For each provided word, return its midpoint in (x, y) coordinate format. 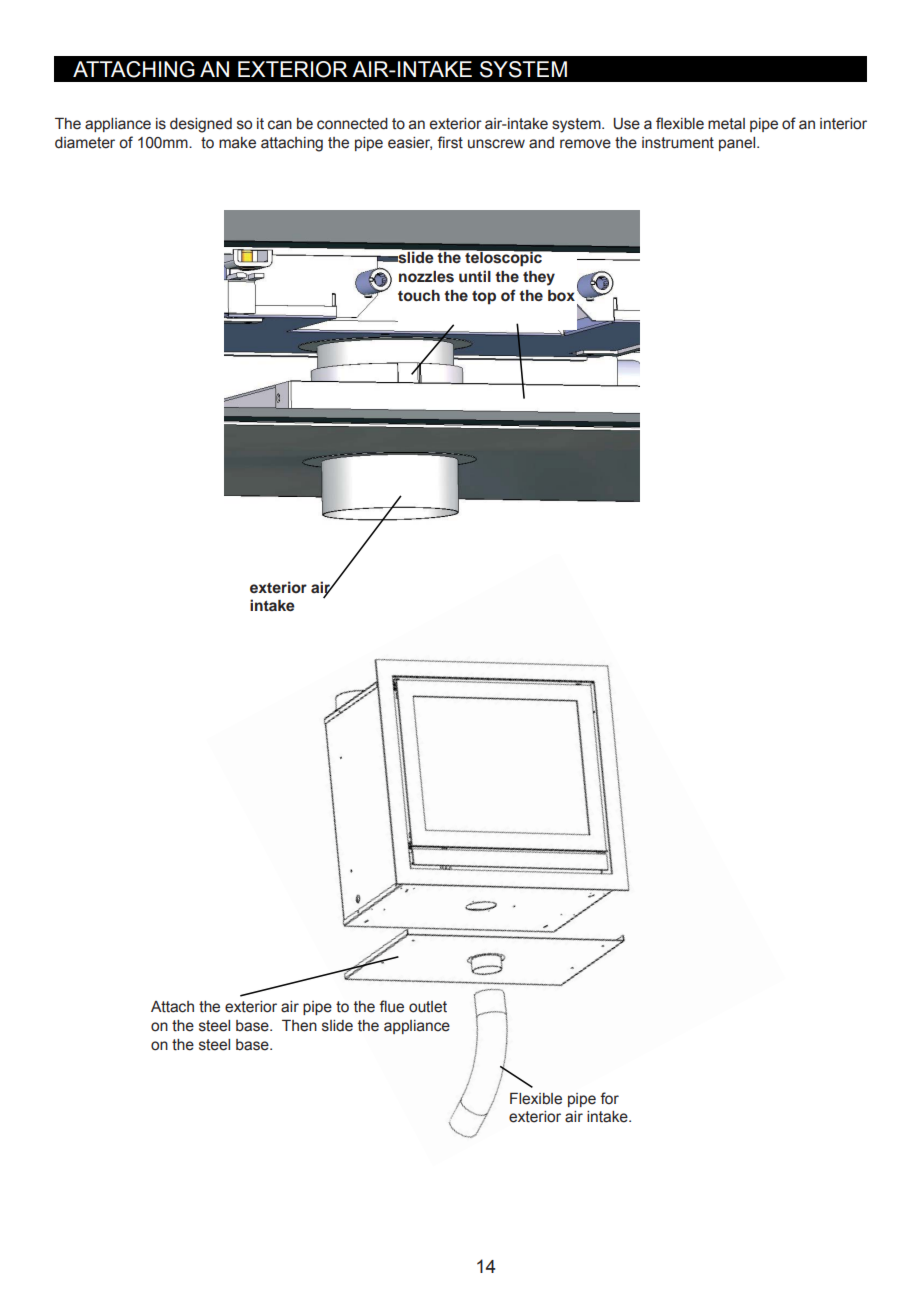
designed (201, 125)
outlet (428, 1007)
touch (419, 295)
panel (738, 144)
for (609, 1098)
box (561, 296)
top (484, 298)
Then (299, 1026)
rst (454, 143)
